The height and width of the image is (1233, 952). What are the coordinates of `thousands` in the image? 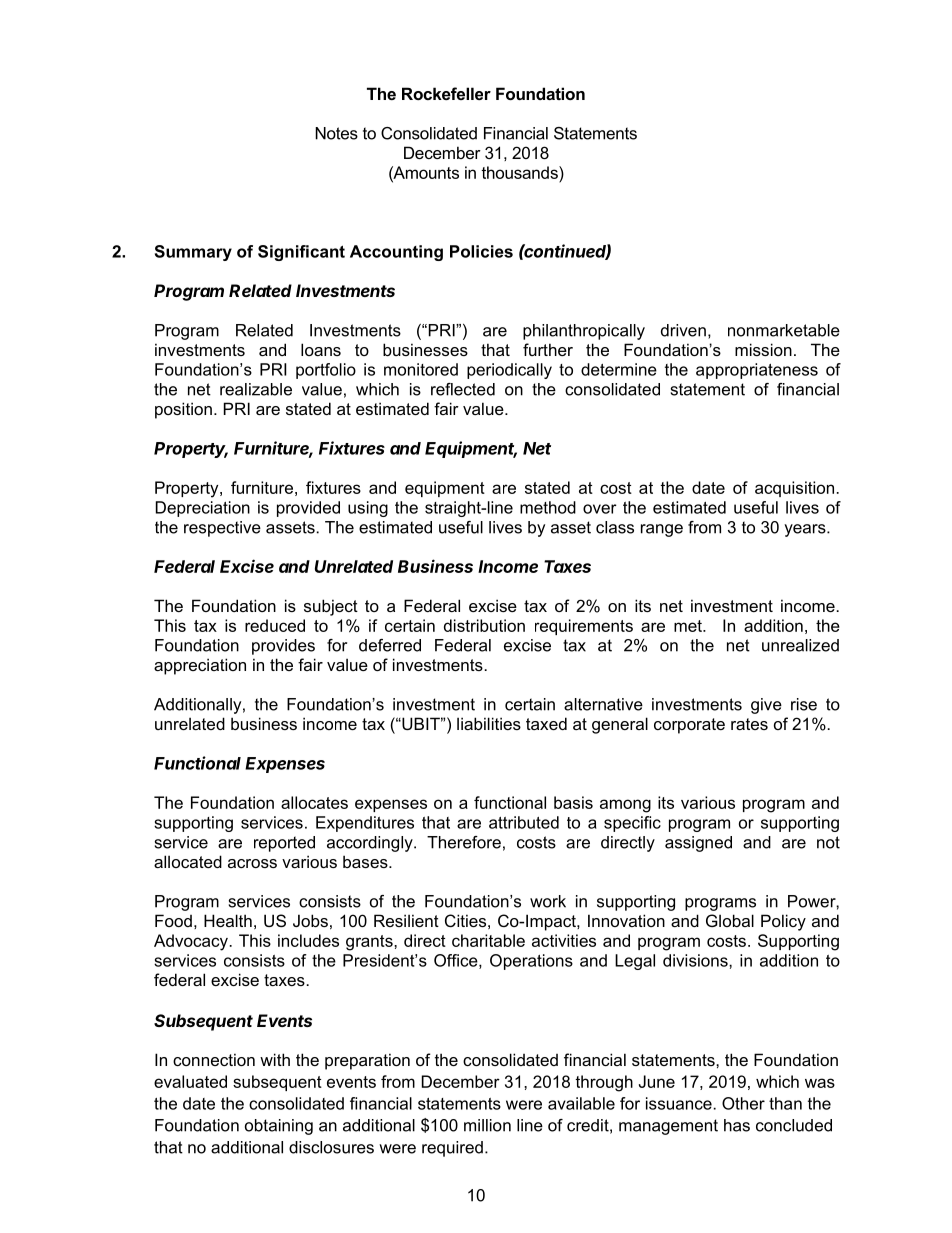 It's located at (520, 172).
